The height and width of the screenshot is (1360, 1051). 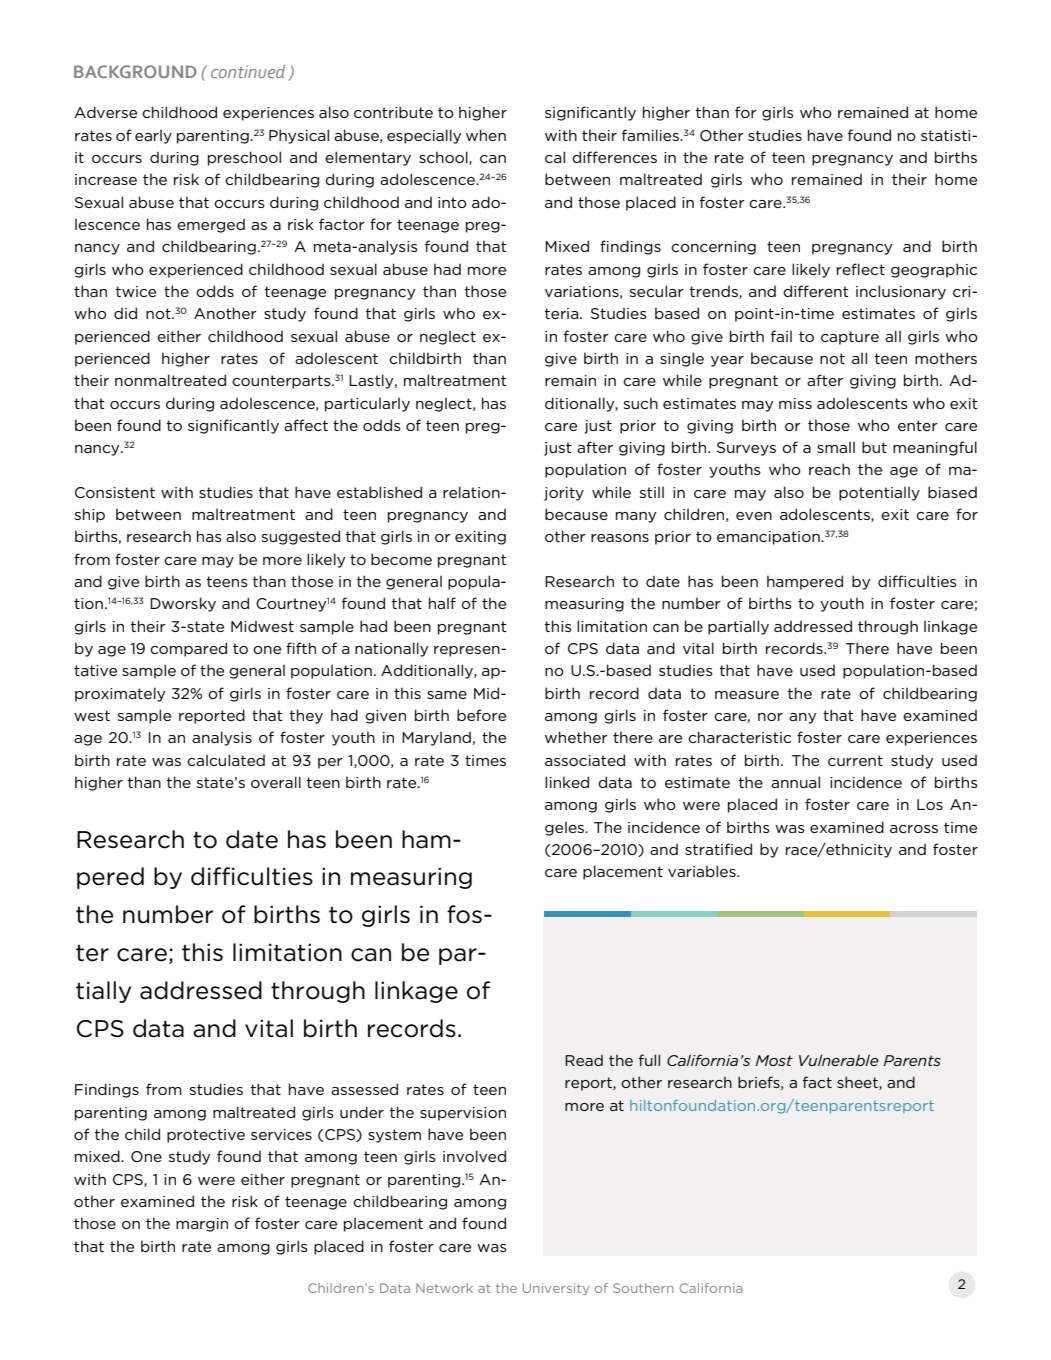 I want to click on Read, so click(x=584, y=1060).
